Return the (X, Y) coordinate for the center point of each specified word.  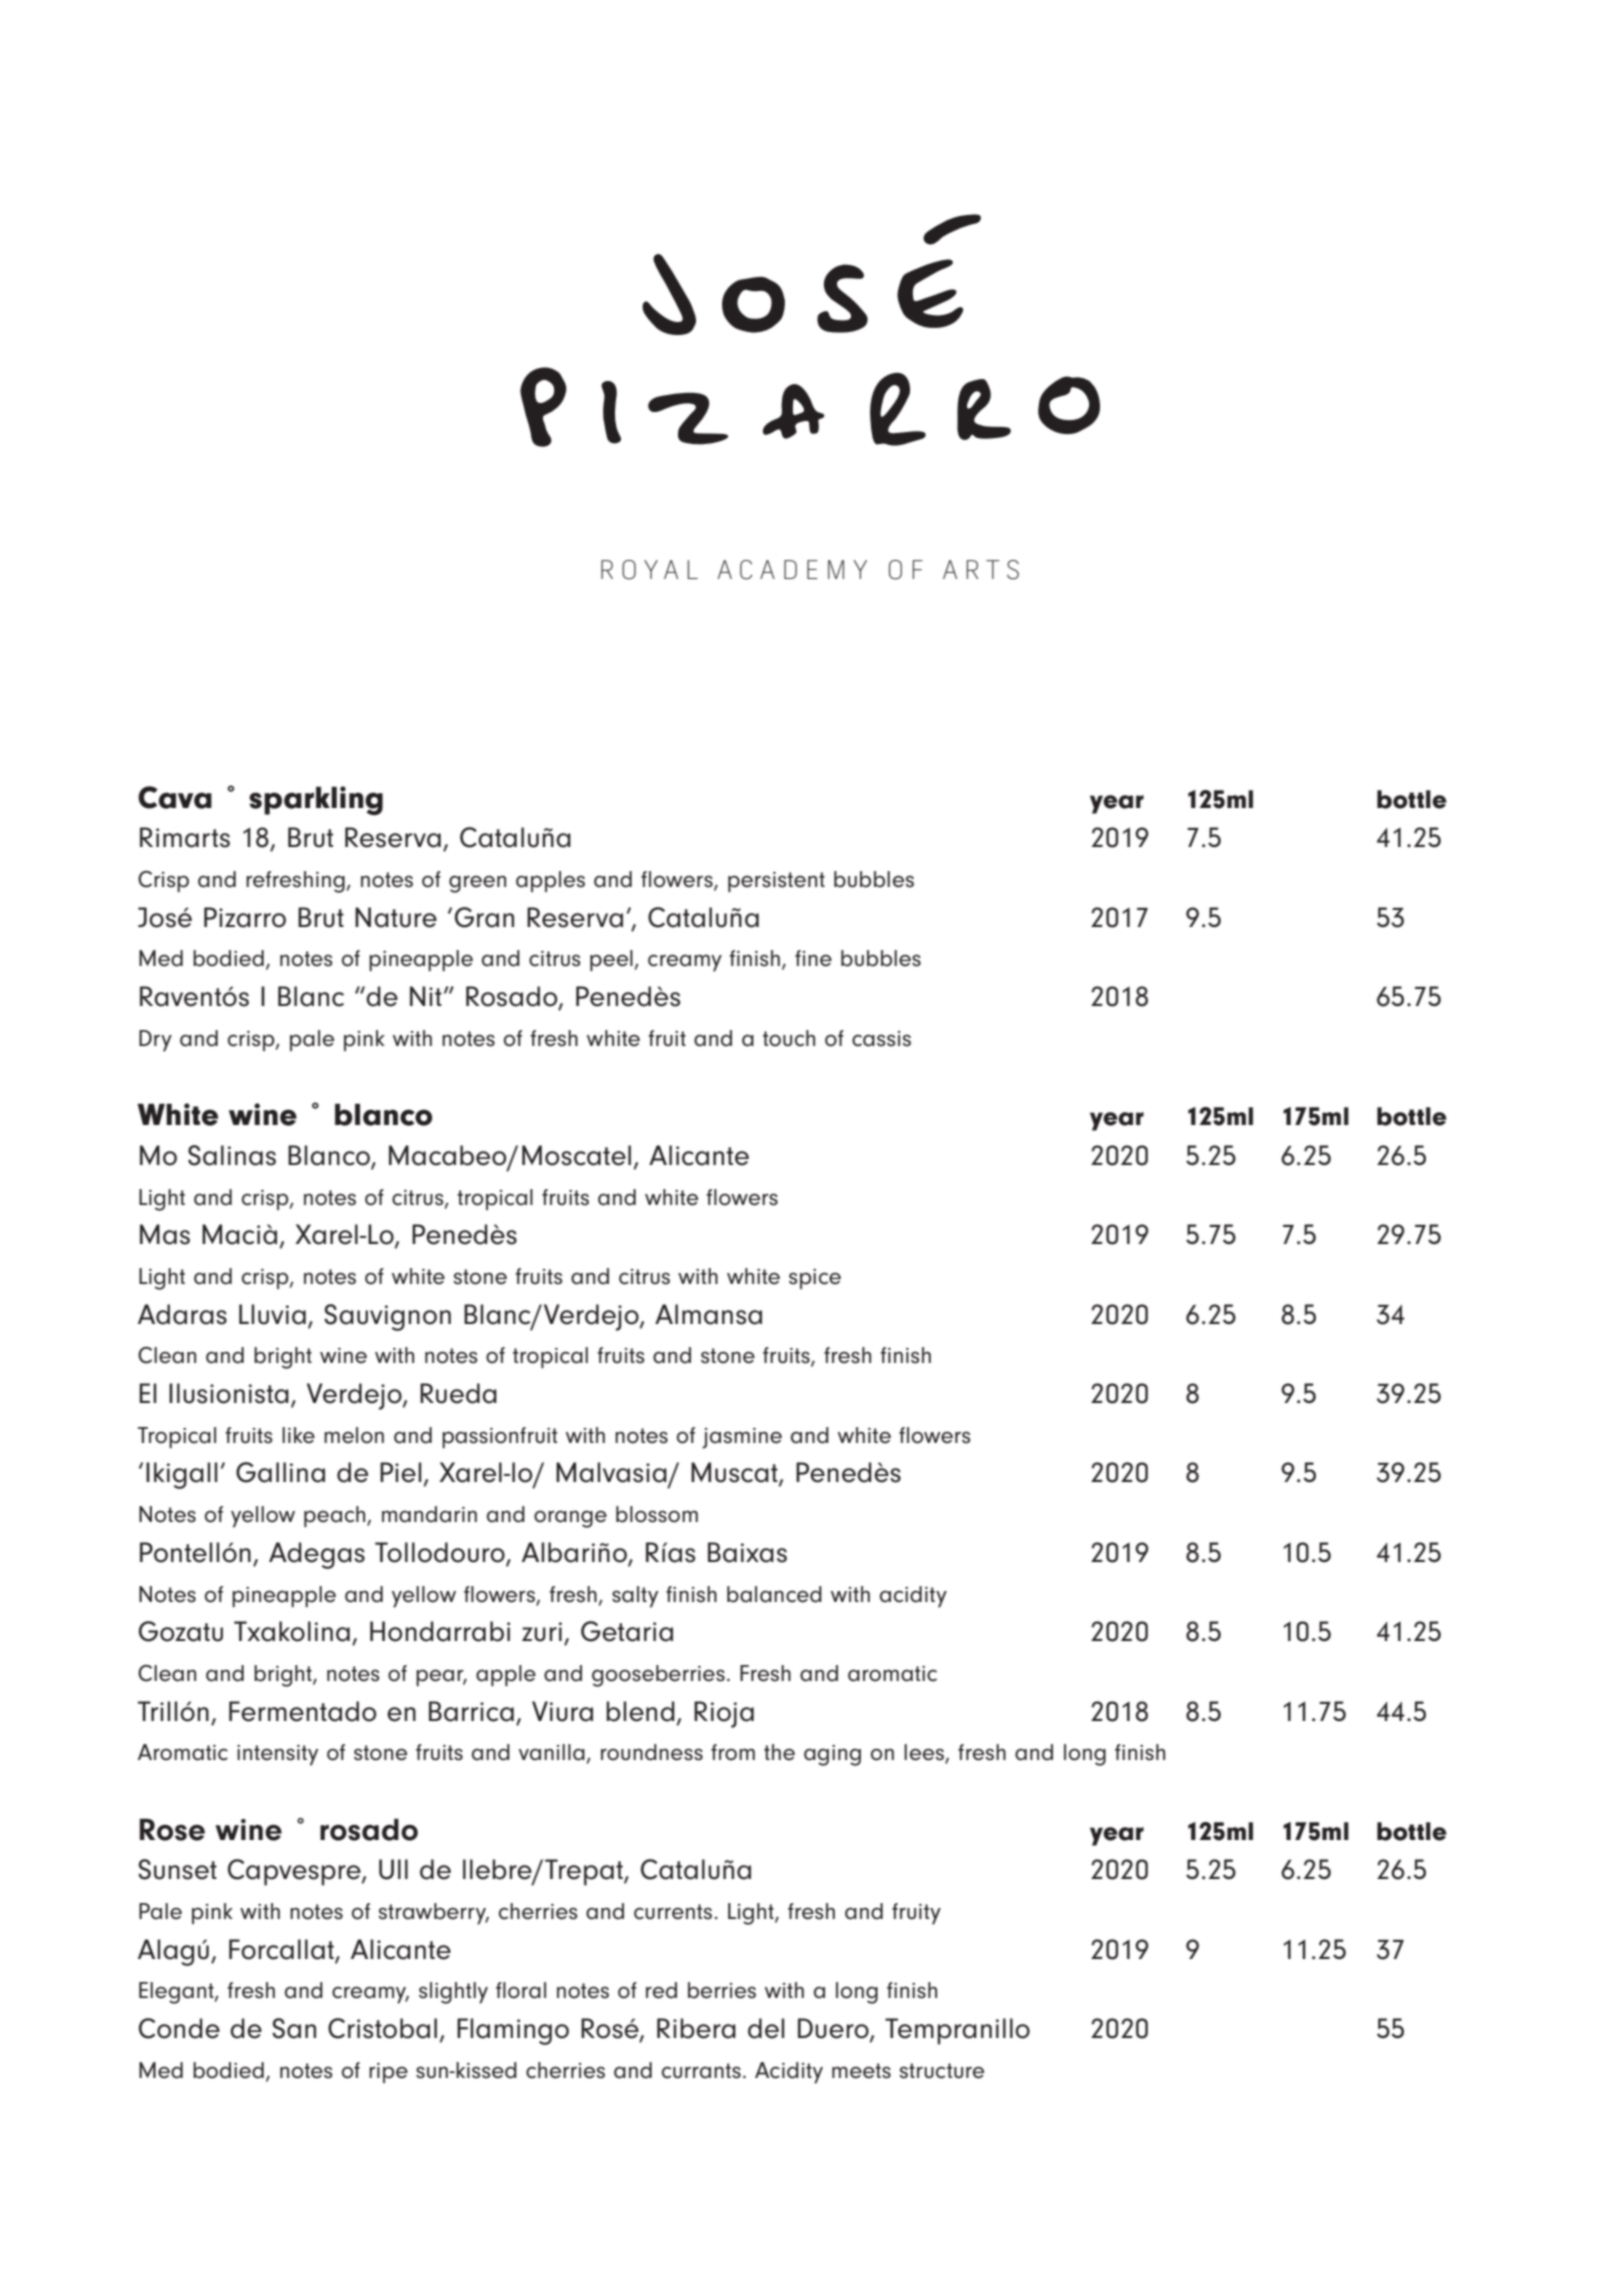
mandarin (429, 1514)
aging (832, 1755)
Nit (426, 996)
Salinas (232, 1155)
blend (640, 1711)
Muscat (735, 1473)
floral (521, 1990)
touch (789, 1038)
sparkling (316, 800)
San (294, 2028)
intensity (277, 1755)
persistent (776, 882)
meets (861, 2071)
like (298, 1435)
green (477, 884)
